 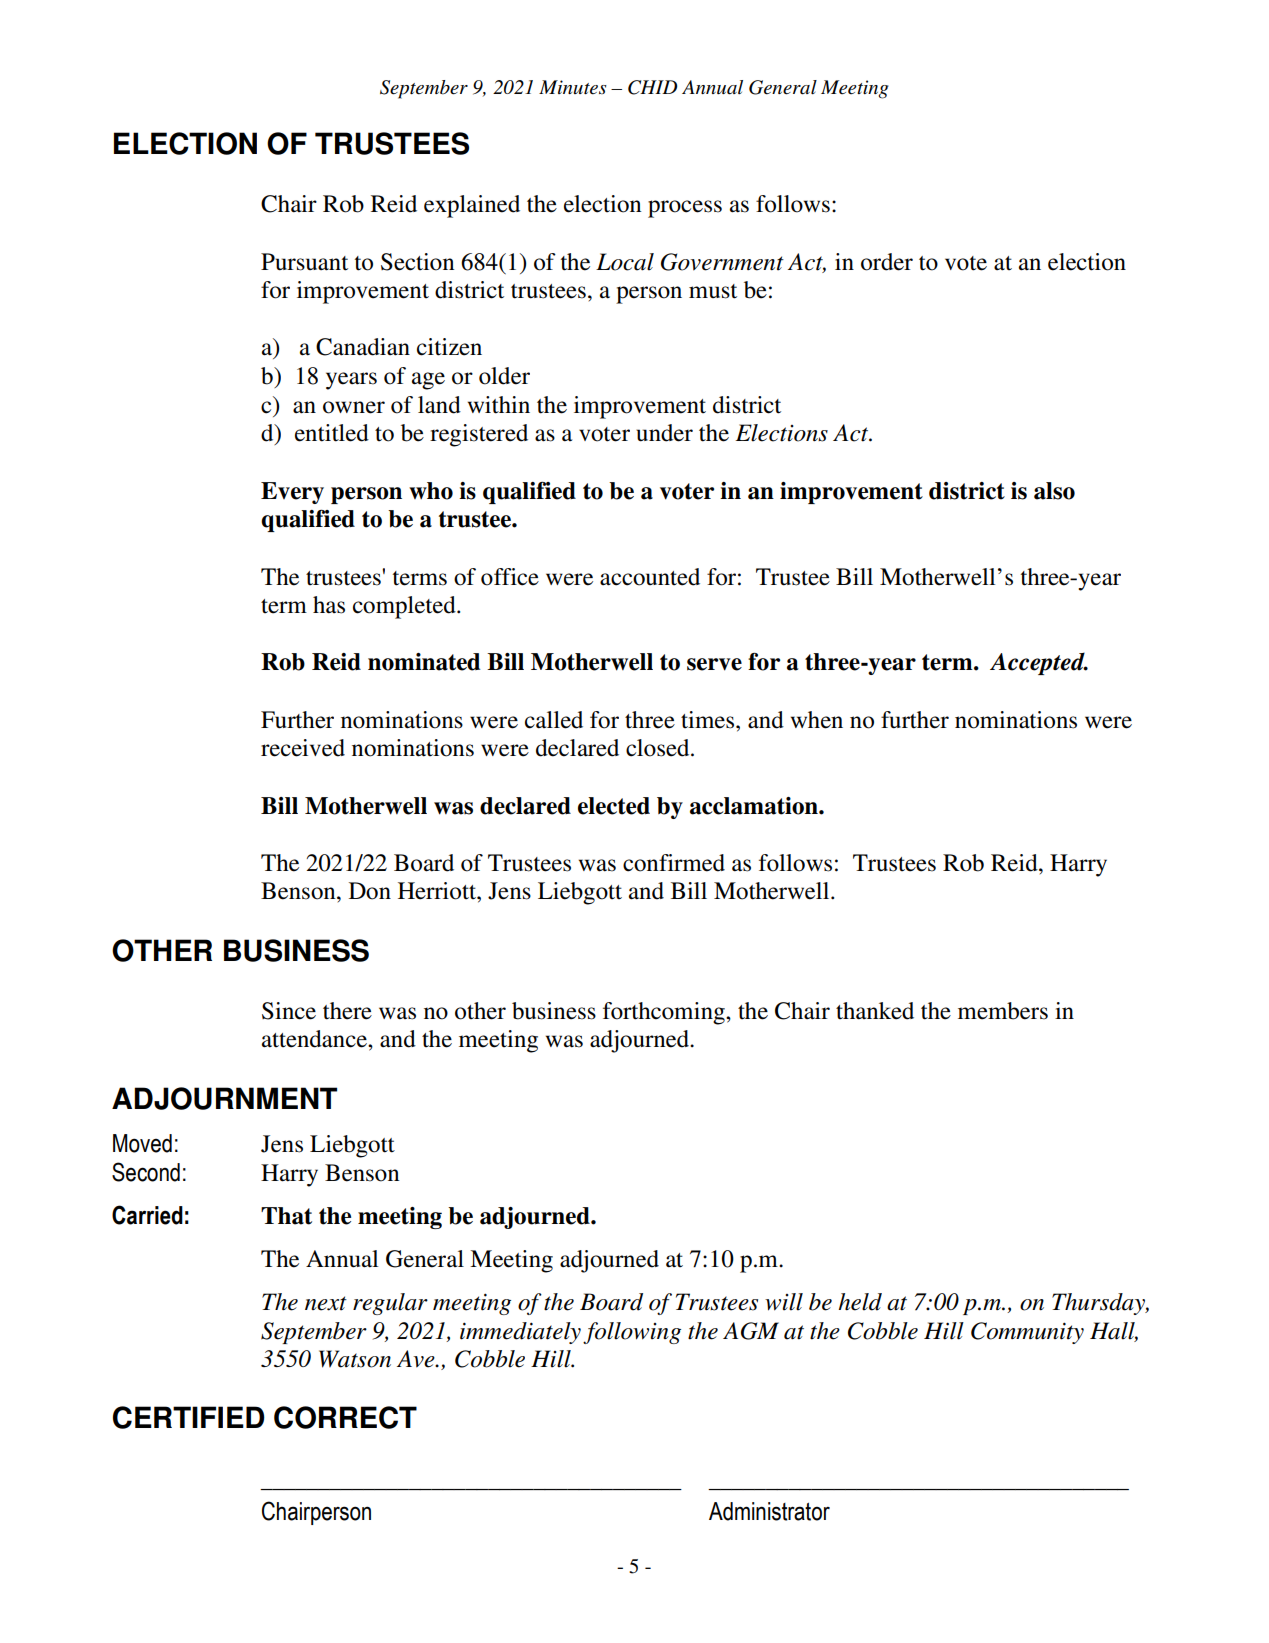 What do you see at coordinates (292, 493) in the screenshot?
I see `Every` at bounding box center [292, 493].
